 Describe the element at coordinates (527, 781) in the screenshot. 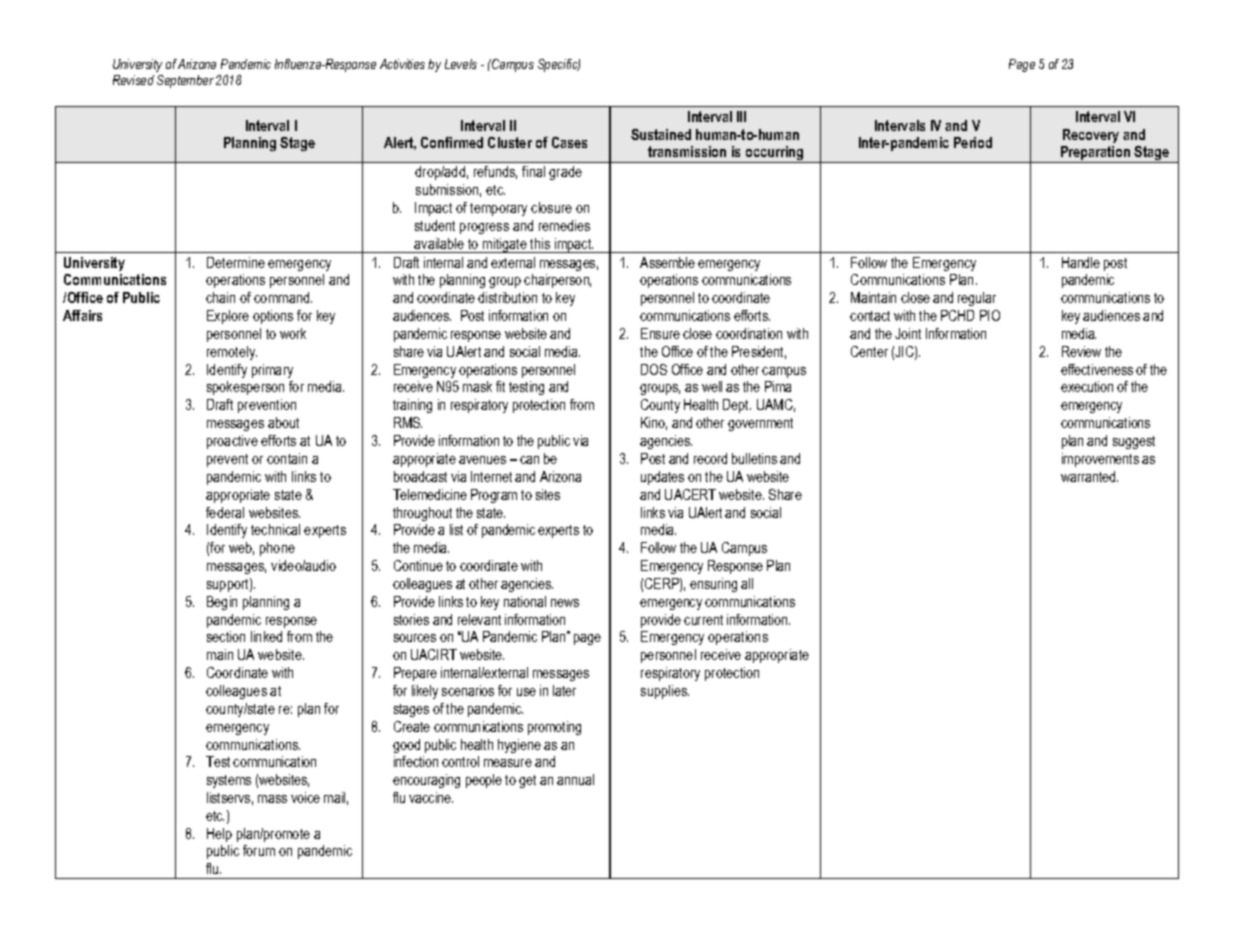

I see `get` at that location.
